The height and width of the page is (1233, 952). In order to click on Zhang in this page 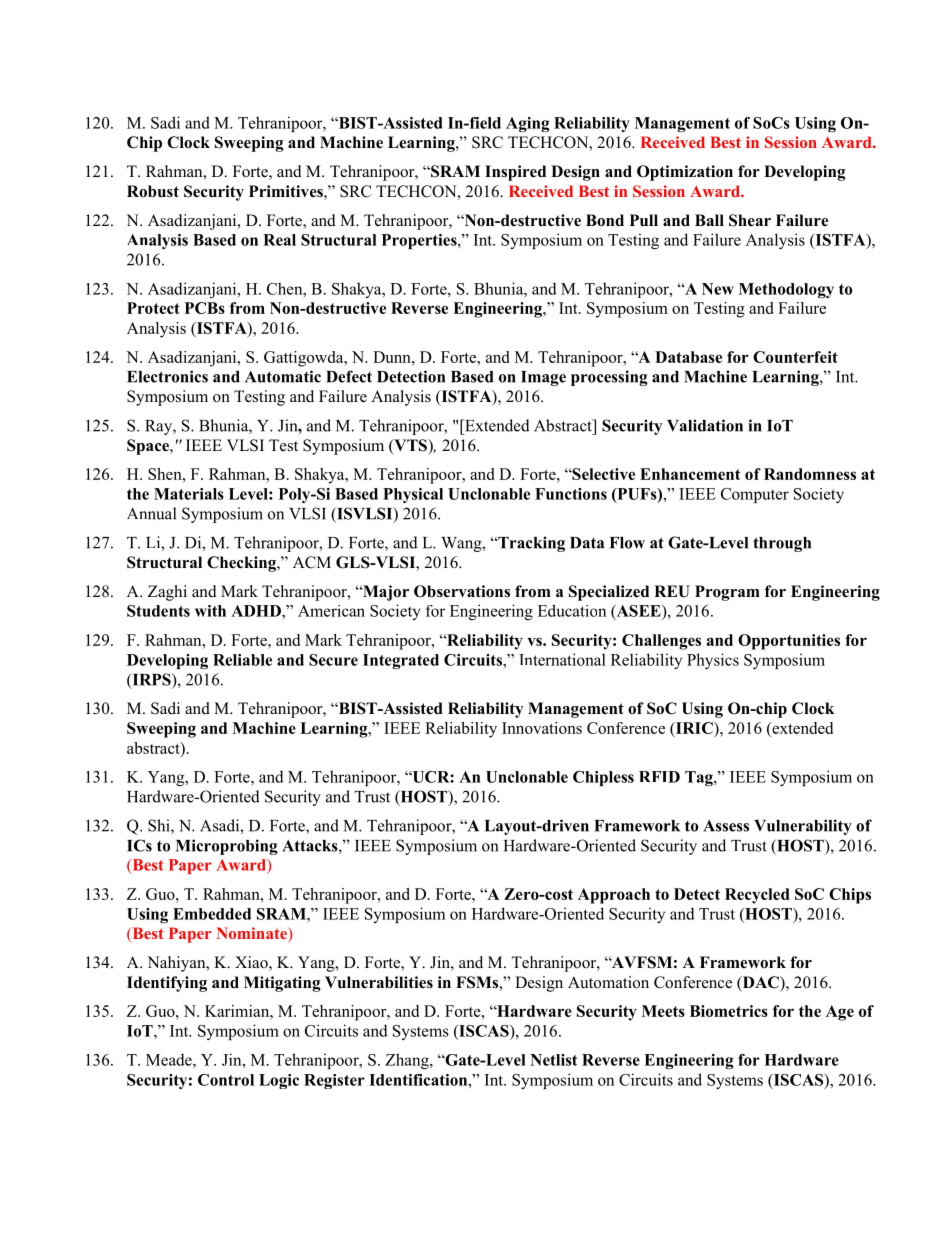, I will do `click(408, 1061)`.
